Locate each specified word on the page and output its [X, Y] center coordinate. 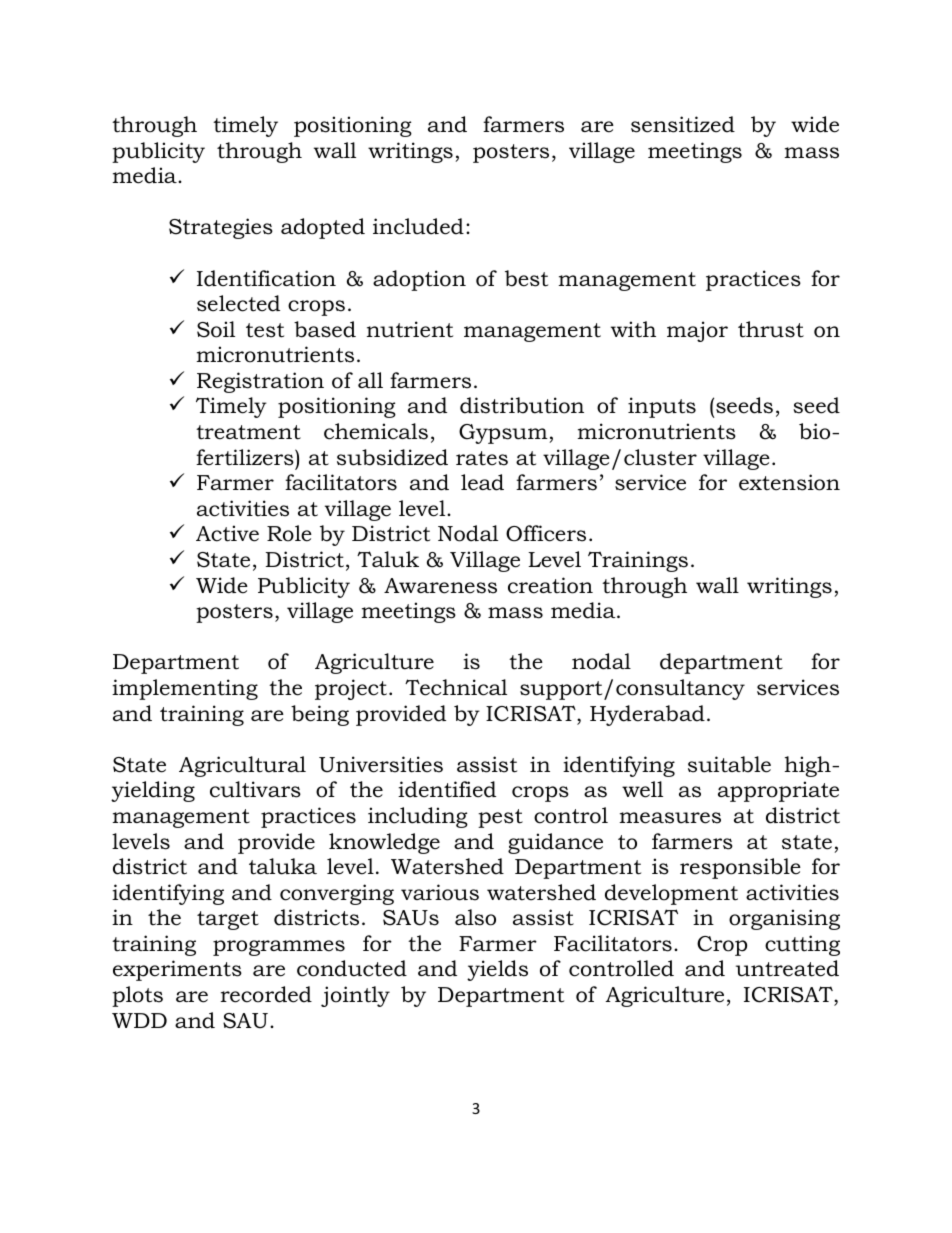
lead [482, 482]
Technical [456, 687]
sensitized [683, 124]
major [697, 331]
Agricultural [242, 766]
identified [447, 789]
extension [789, 482]
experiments [177, 970]
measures [670, 818]
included [418, 226]
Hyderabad [647, 715]
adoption [419, 280]
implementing [185, 689]
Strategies [221, 228]
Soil [216, 329]
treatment [248, 432]
